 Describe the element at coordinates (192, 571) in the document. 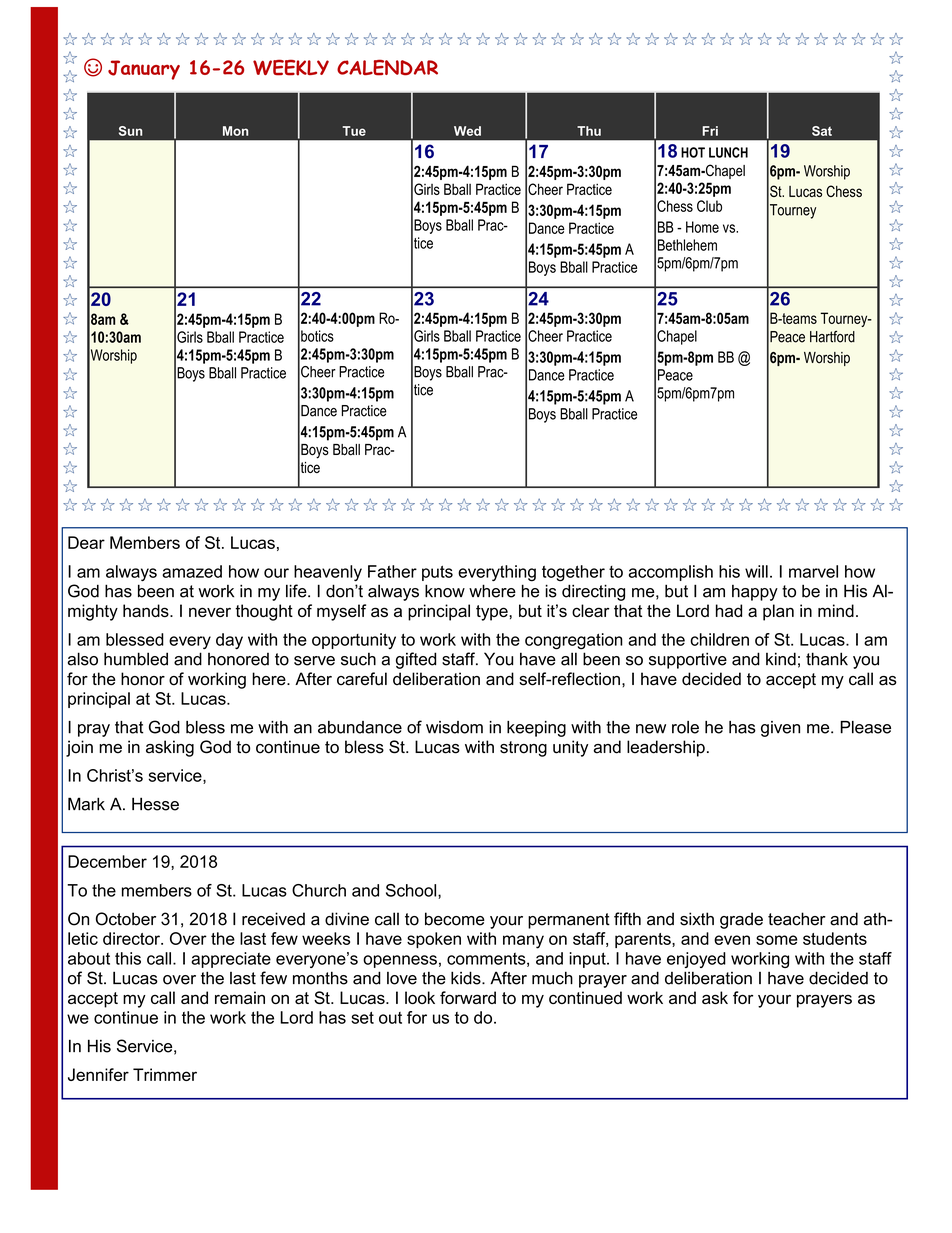

I see `amazed` at that location.
